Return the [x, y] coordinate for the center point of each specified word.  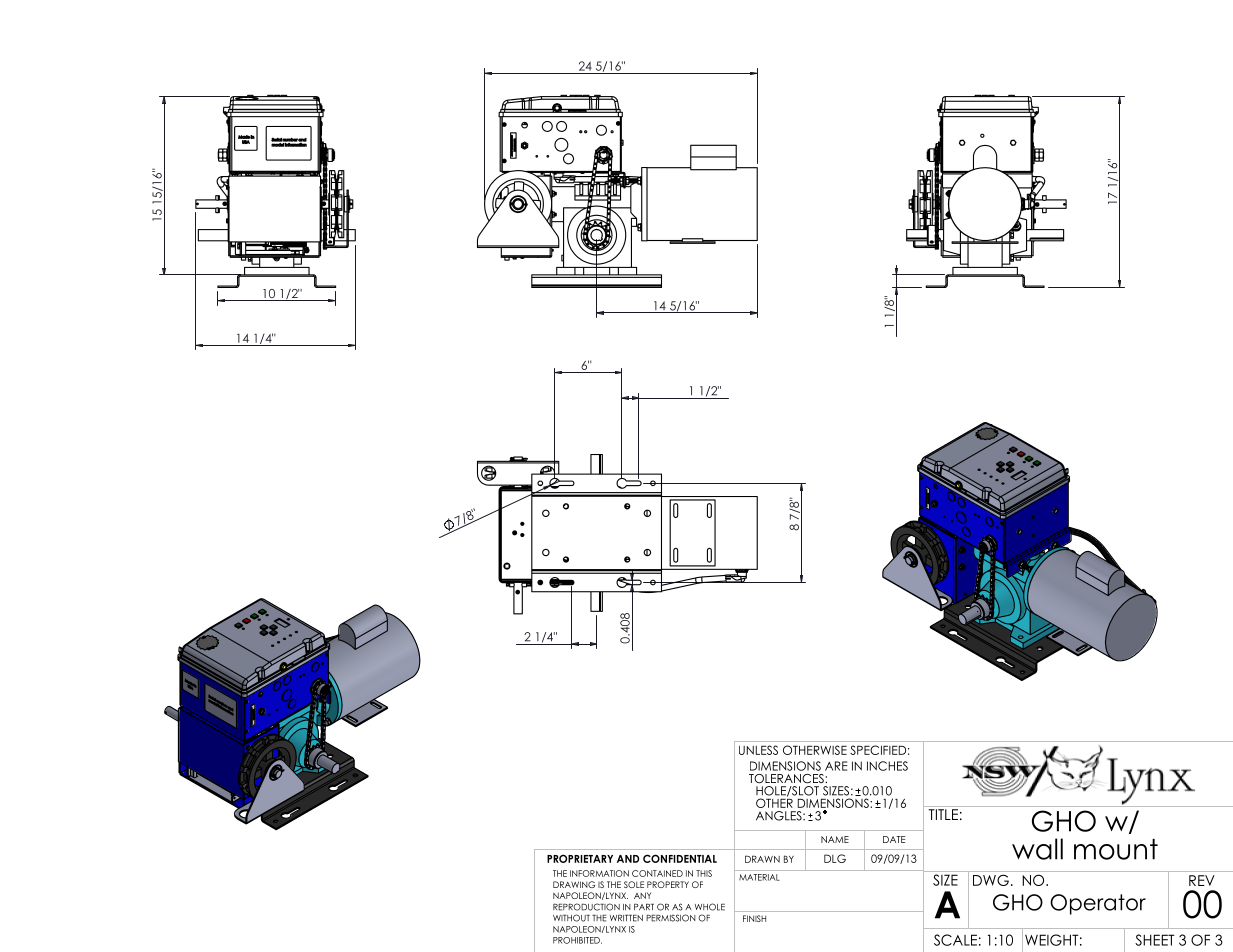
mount [1116, 849]
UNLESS [758, 750]
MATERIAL [759, 877]
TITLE [943, 814]
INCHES [887, 766]
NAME [835, 839]
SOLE [634, 884]
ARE [836, 766]
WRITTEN [626, 918]
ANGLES [780, 816]
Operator [1098, 904]
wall [1037, 849]
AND [628, 859]
